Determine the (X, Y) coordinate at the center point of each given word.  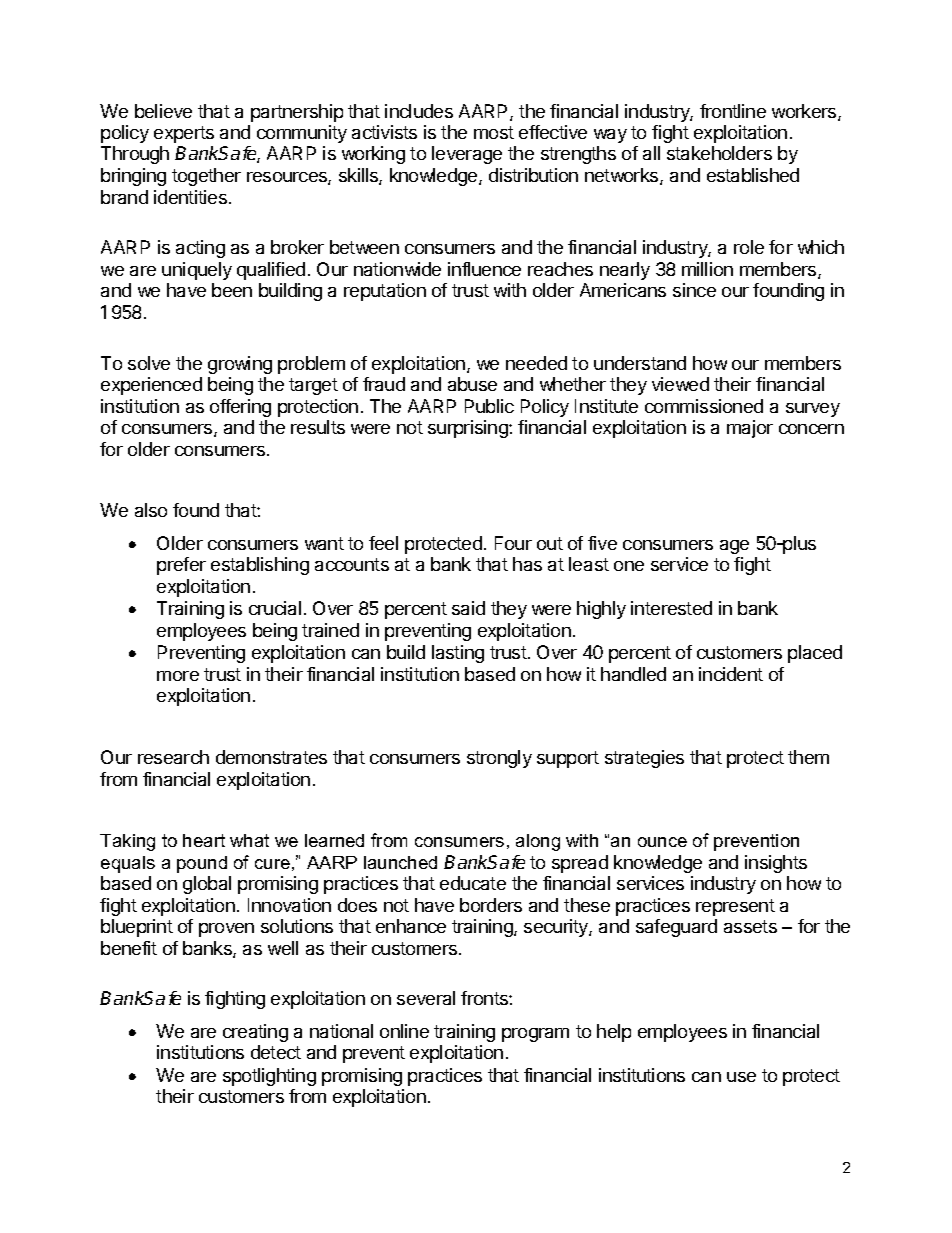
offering (240, 408)
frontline (733, 111)
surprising (469, 429)
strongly (499, 759)
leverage (467, 155)
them (808, 757)
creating (255, 1033)
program (535, 1035)
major (750, 429)
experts (184, 134)
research (173, 757)
